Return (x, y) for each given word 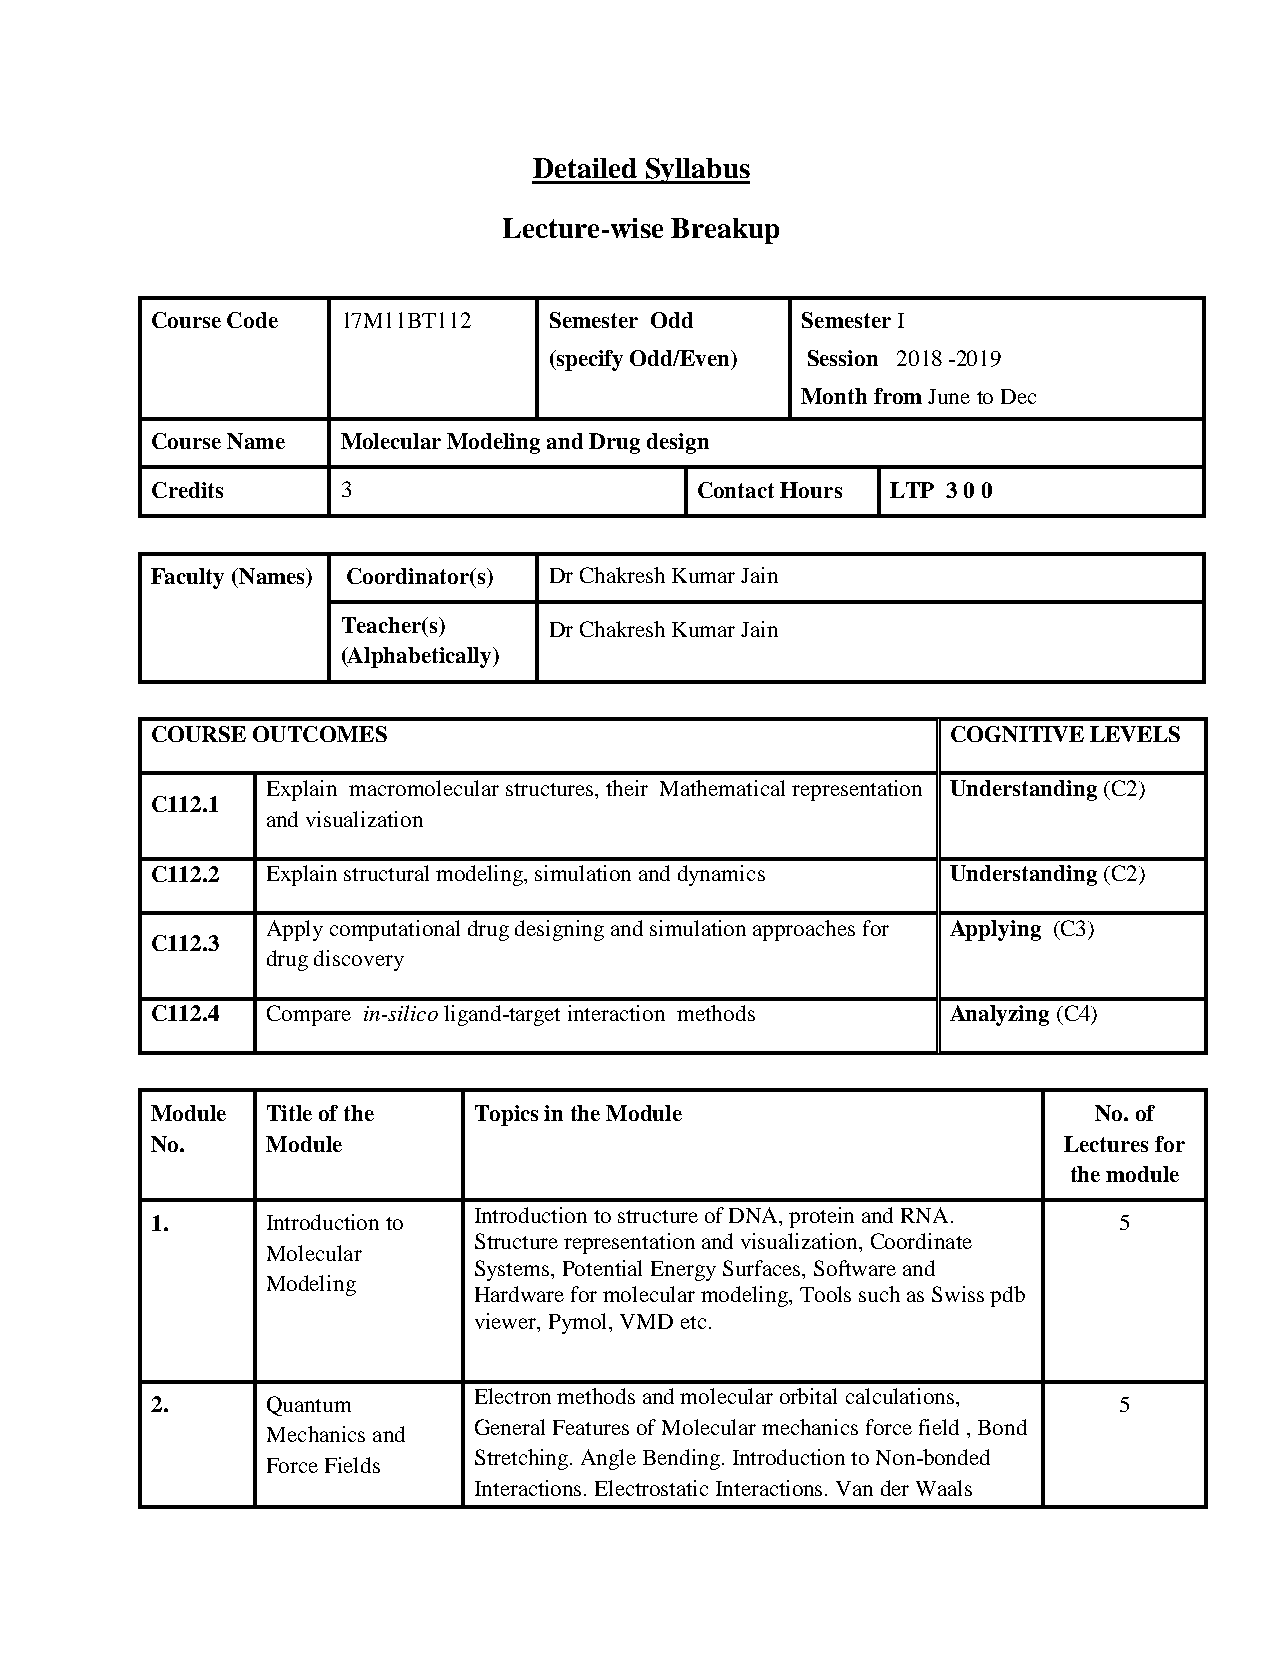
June (949, 396)
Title (289, 1113)
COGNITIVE (1017, 734)
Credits (187, 490)
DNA (755, 1215)
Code (252, 320)
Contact (736, 490)
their (627, 788)
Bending (683, 1459)
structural (386, 873)
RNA (924, 1215)
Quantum (309, 1406)
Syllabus (696, 171)
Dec (1018, 396)
